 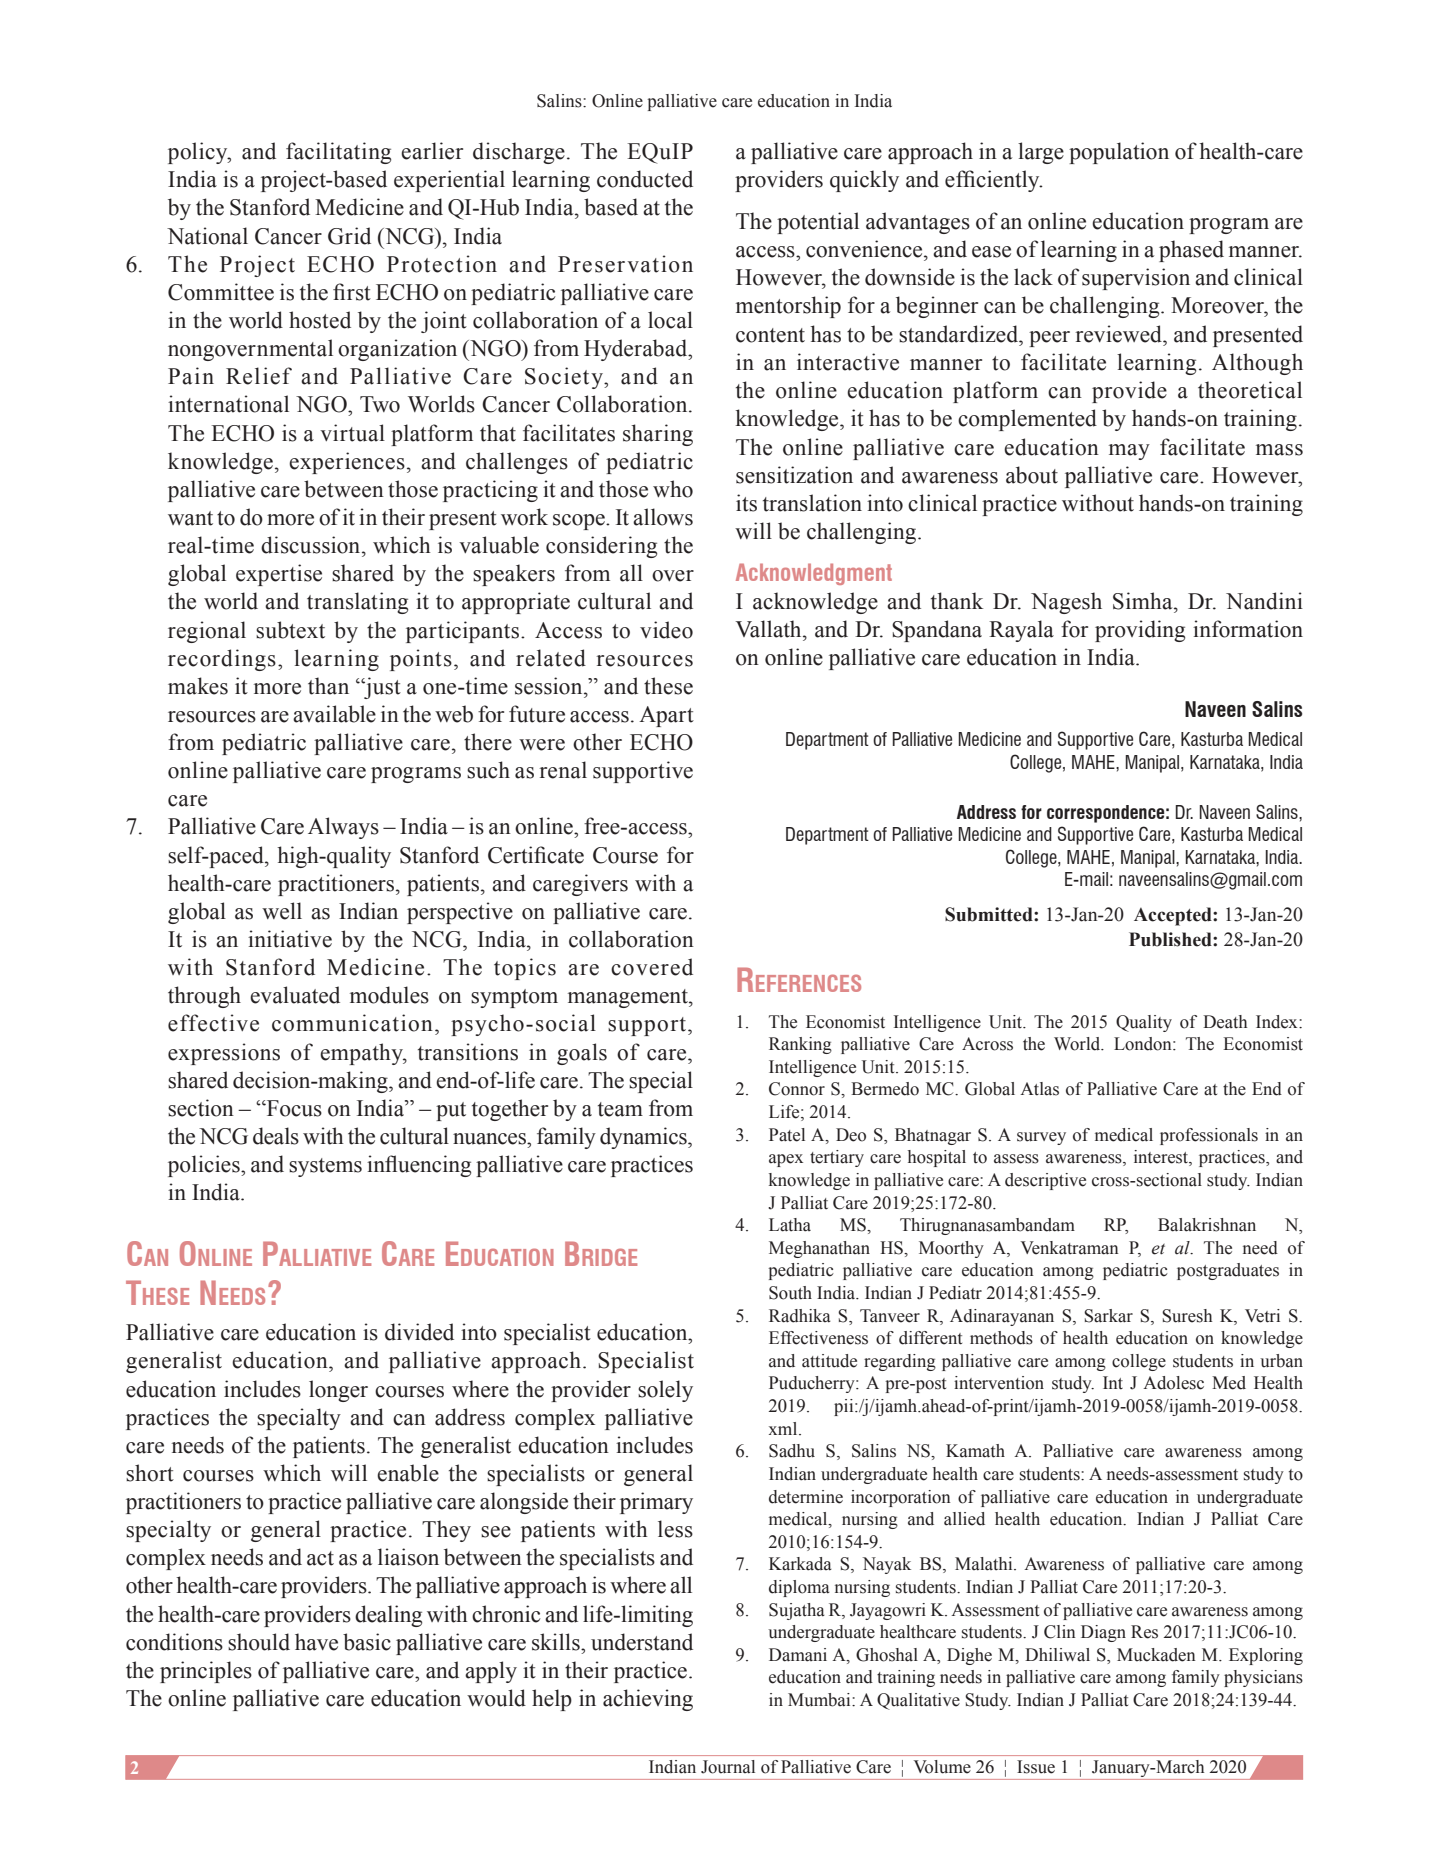 What do you see at coordinates (728, 1767) in the screenshot?
I see `Journal` at bounding box center [728, 1767].
